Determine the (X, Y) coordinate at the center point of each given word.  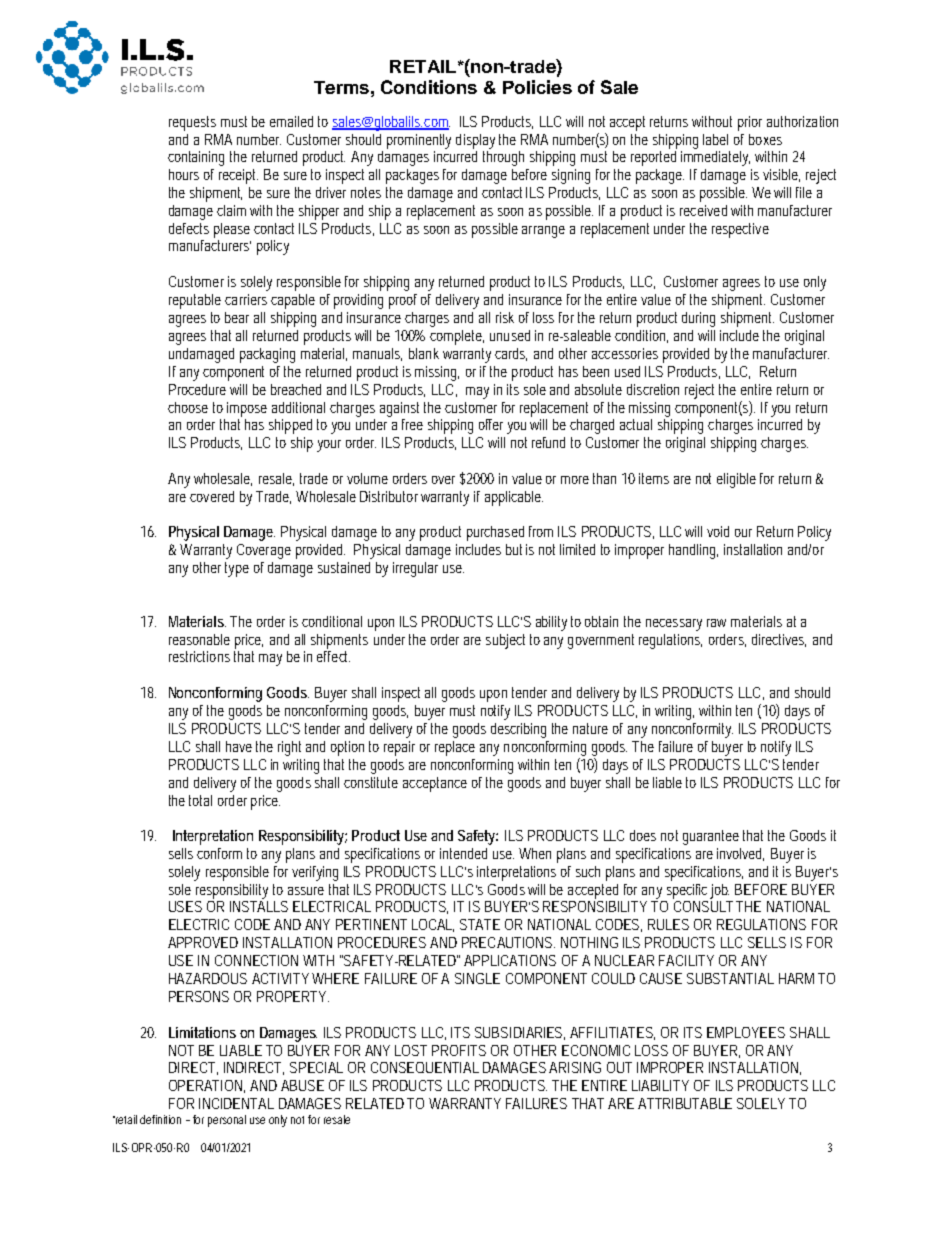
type (237, 569)
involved (740, 854)
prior (750, 123)
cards (511, 354)
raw (716, 623)
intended (463, 853)
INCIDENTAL (236, 1103)
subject (505, 641)
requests (192, 123)
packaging (267, 355)
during (698, 319)
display (475, 141)
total (200, 800)
